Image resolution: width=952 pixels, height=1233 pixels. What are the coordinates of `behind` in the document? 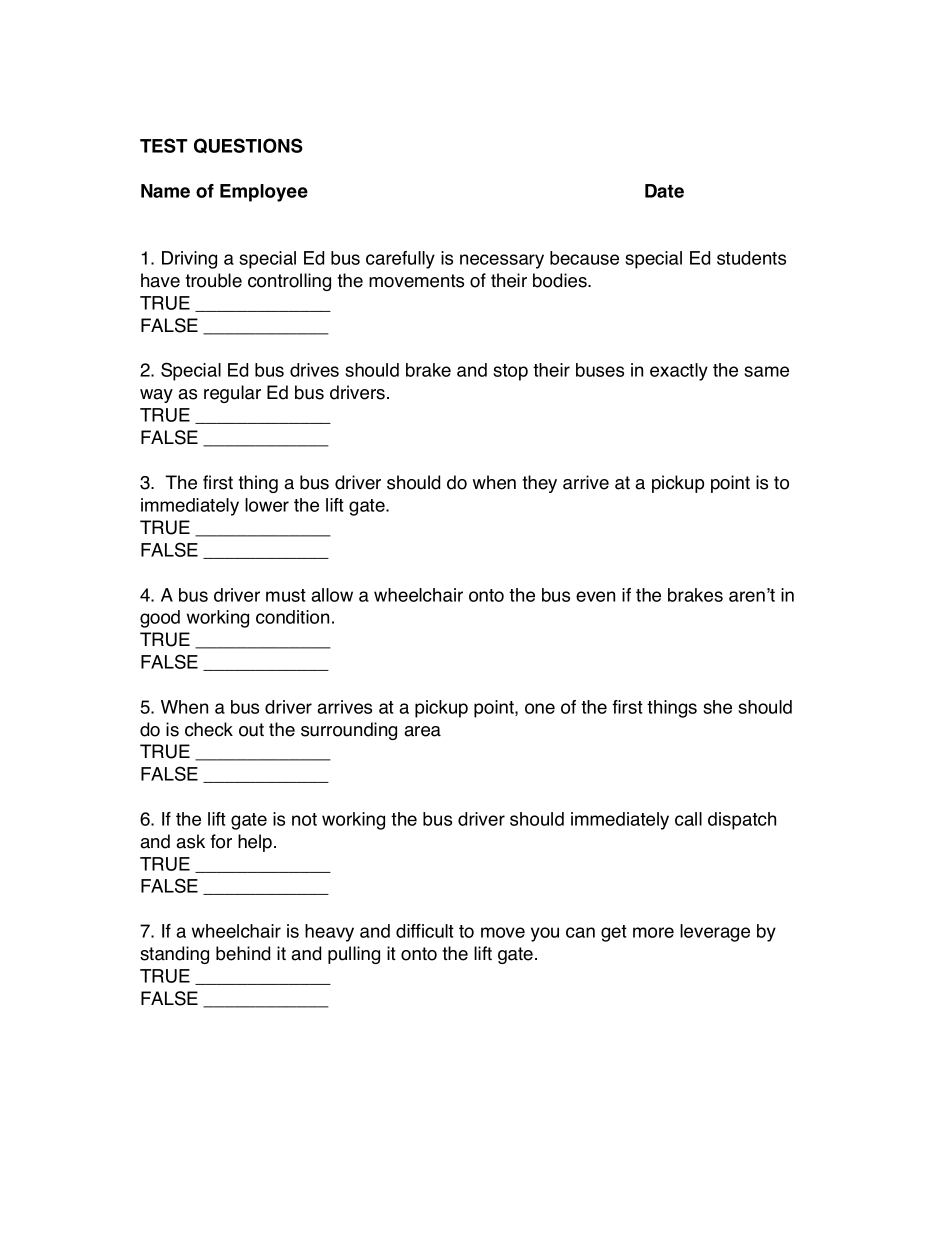 It's located at (243, 953).
